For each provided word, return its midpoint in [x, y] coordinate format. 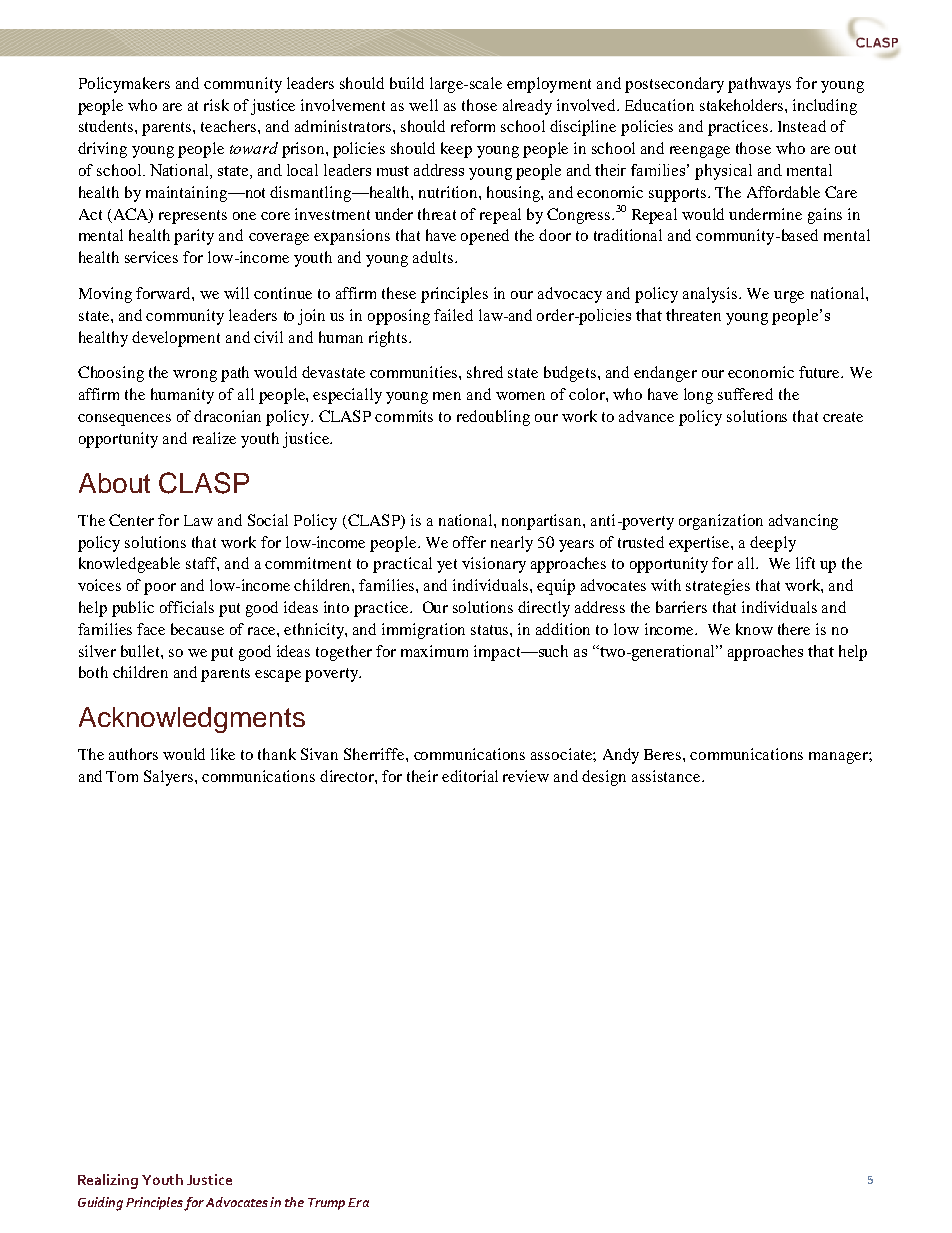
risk [216, 105]
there [794, 629]
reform [473, 126]
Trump [326, 1204]
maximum [434, 651]
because [197, 629]
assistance [667, 776]
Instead [802, 126]
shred [485, 372]
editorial [470, 776]
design [604, 778]
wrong [195, 376]
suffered [745, 394]
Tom [122, 776]
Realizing [108, 1181]
